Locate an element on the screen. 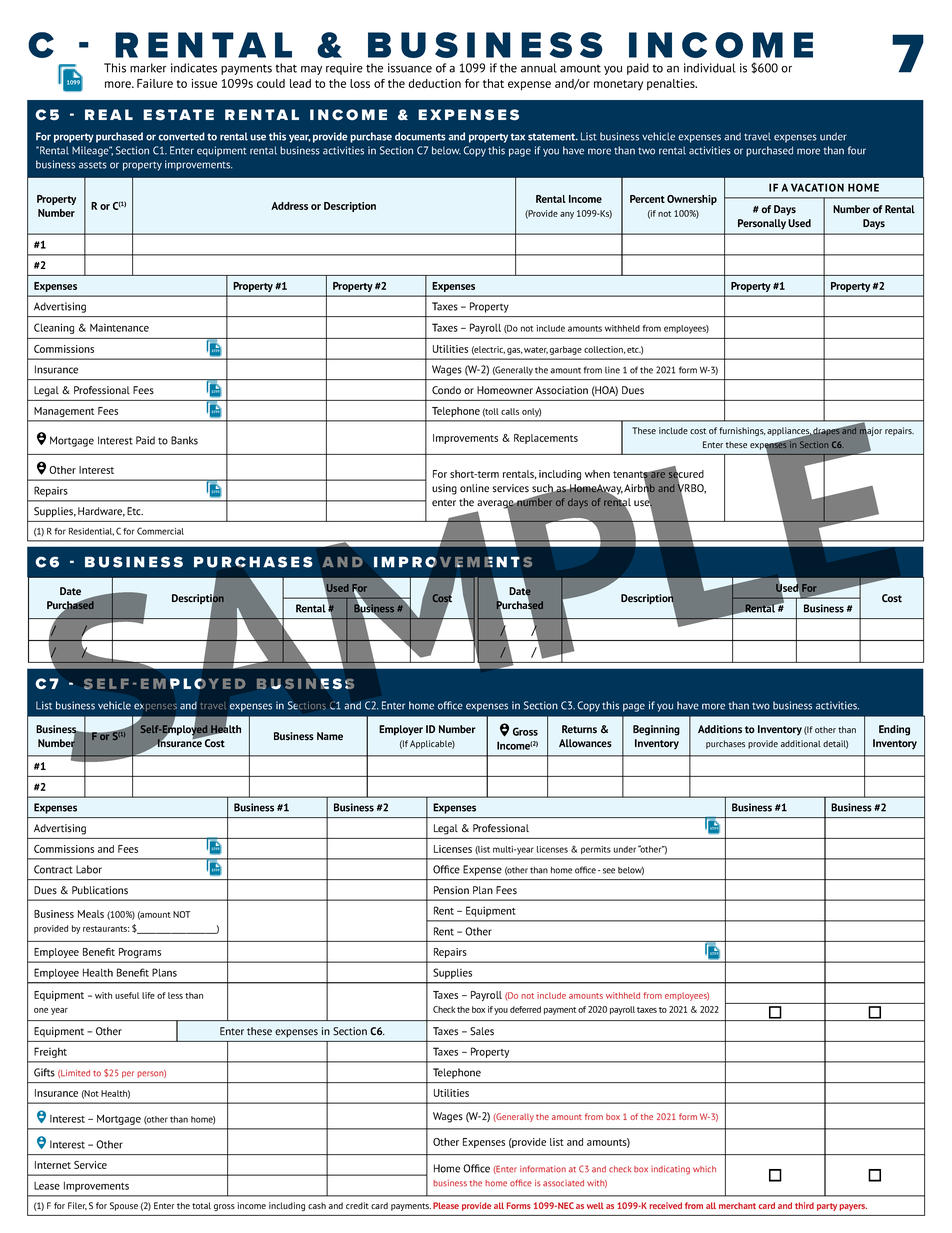  four is located at coordinates (857, 150).
